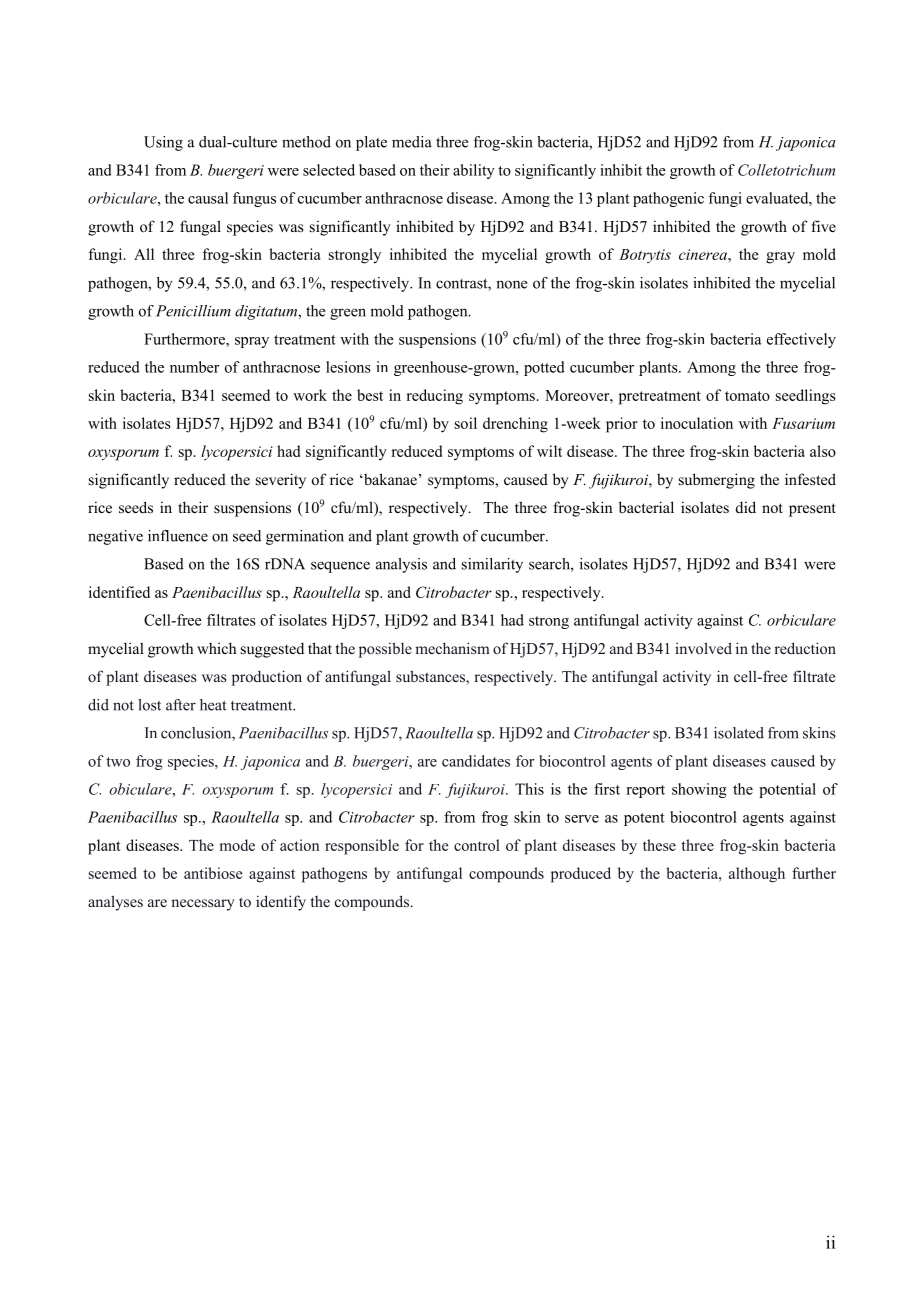 The width and height of the screenshot is (924, 1308). I want to click on potted, so click(544, 368).
